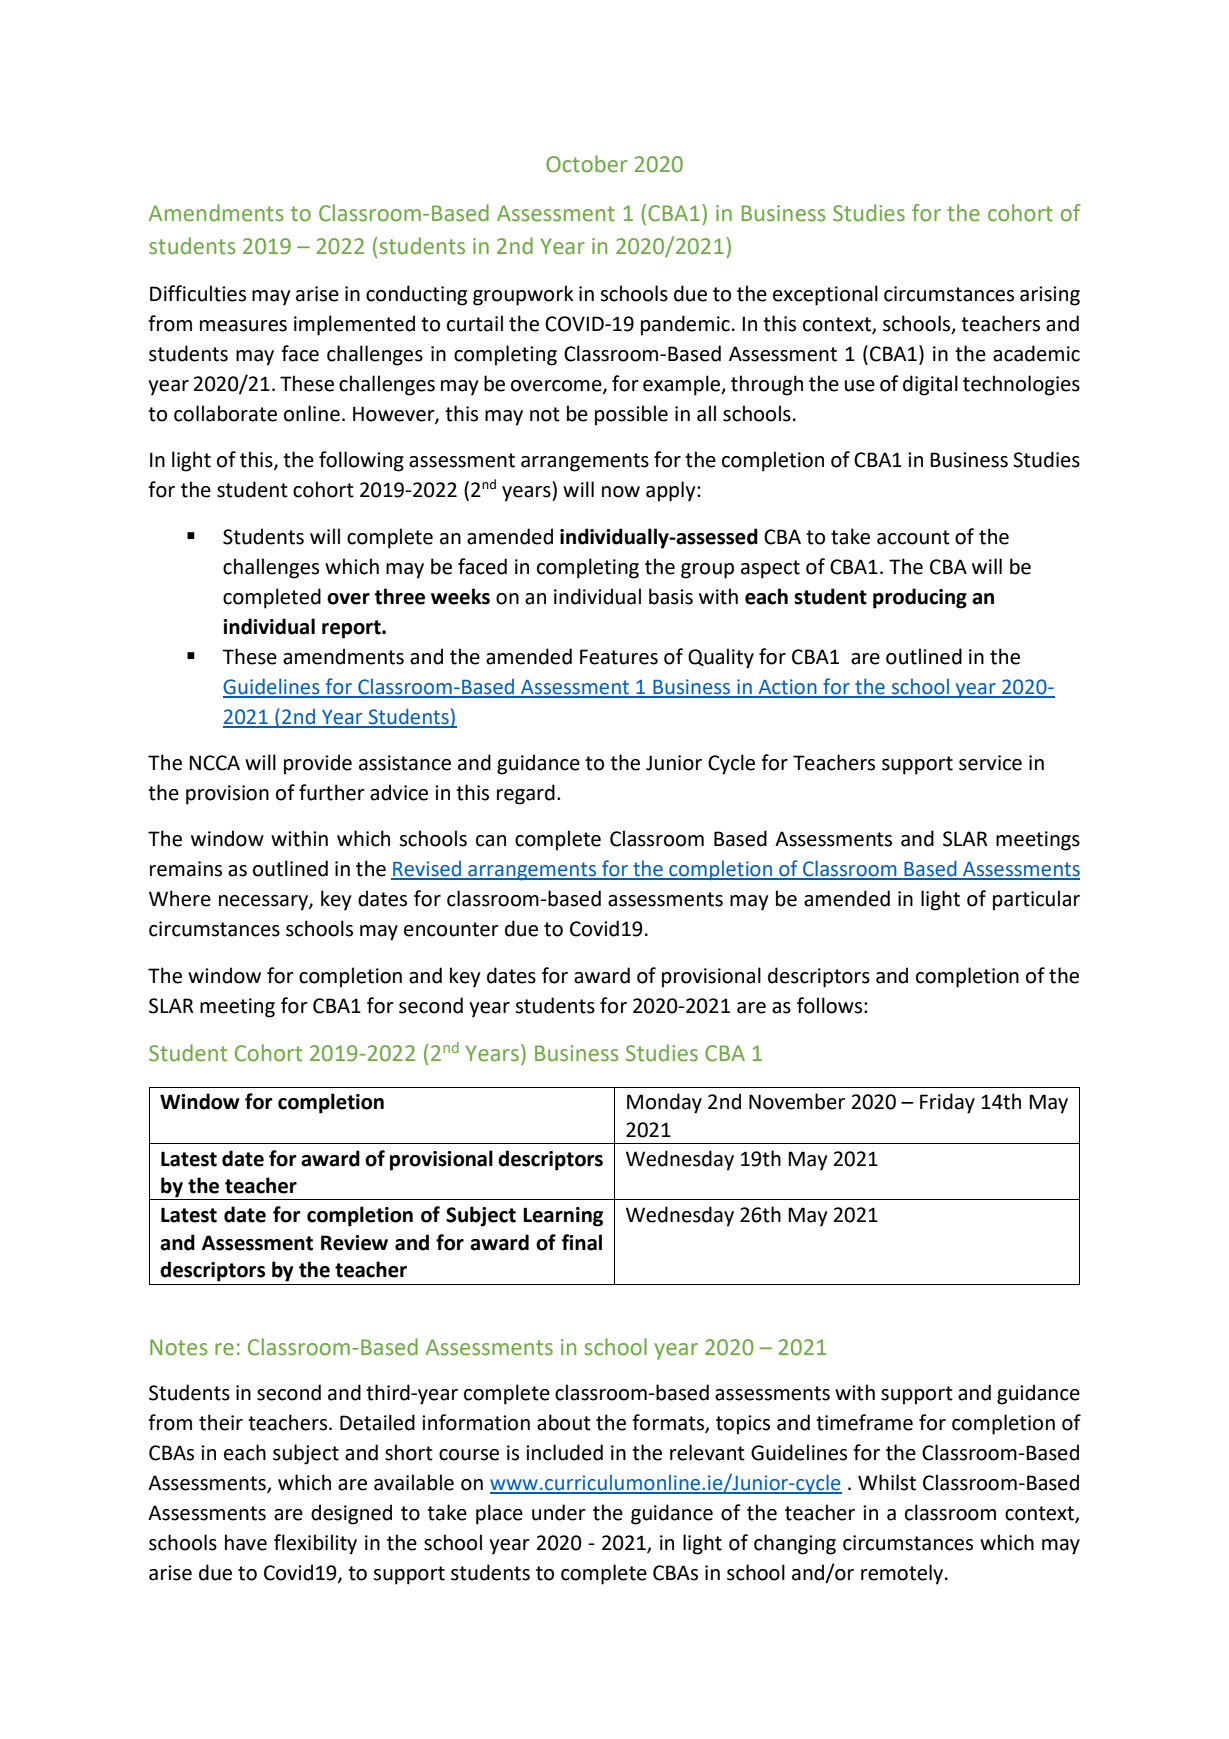 The width and height of the screenshot is (1229, 1739). What do you see at coordinates (318, 764) in the screenshot?
I see `provide` at bounding box center [318, 764].
